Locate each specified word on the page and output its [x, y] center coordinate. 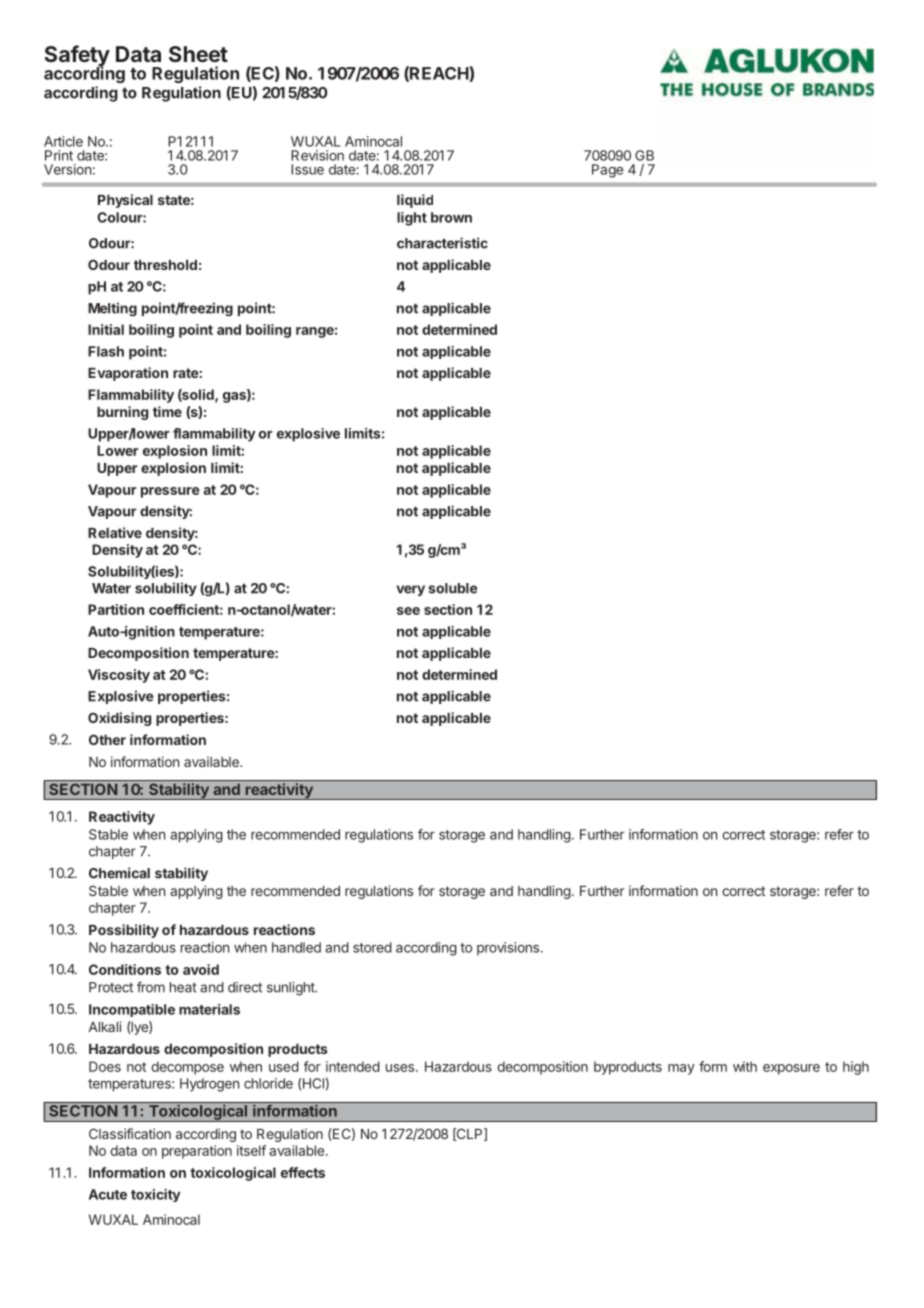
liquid [415, 201]
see [408, 611]
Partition [116, 609]
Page [608, 171]
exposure [791, 1069]
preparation [197, 1152]
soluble [452, 588]
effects [303, 1172]
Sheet [198, 54]
